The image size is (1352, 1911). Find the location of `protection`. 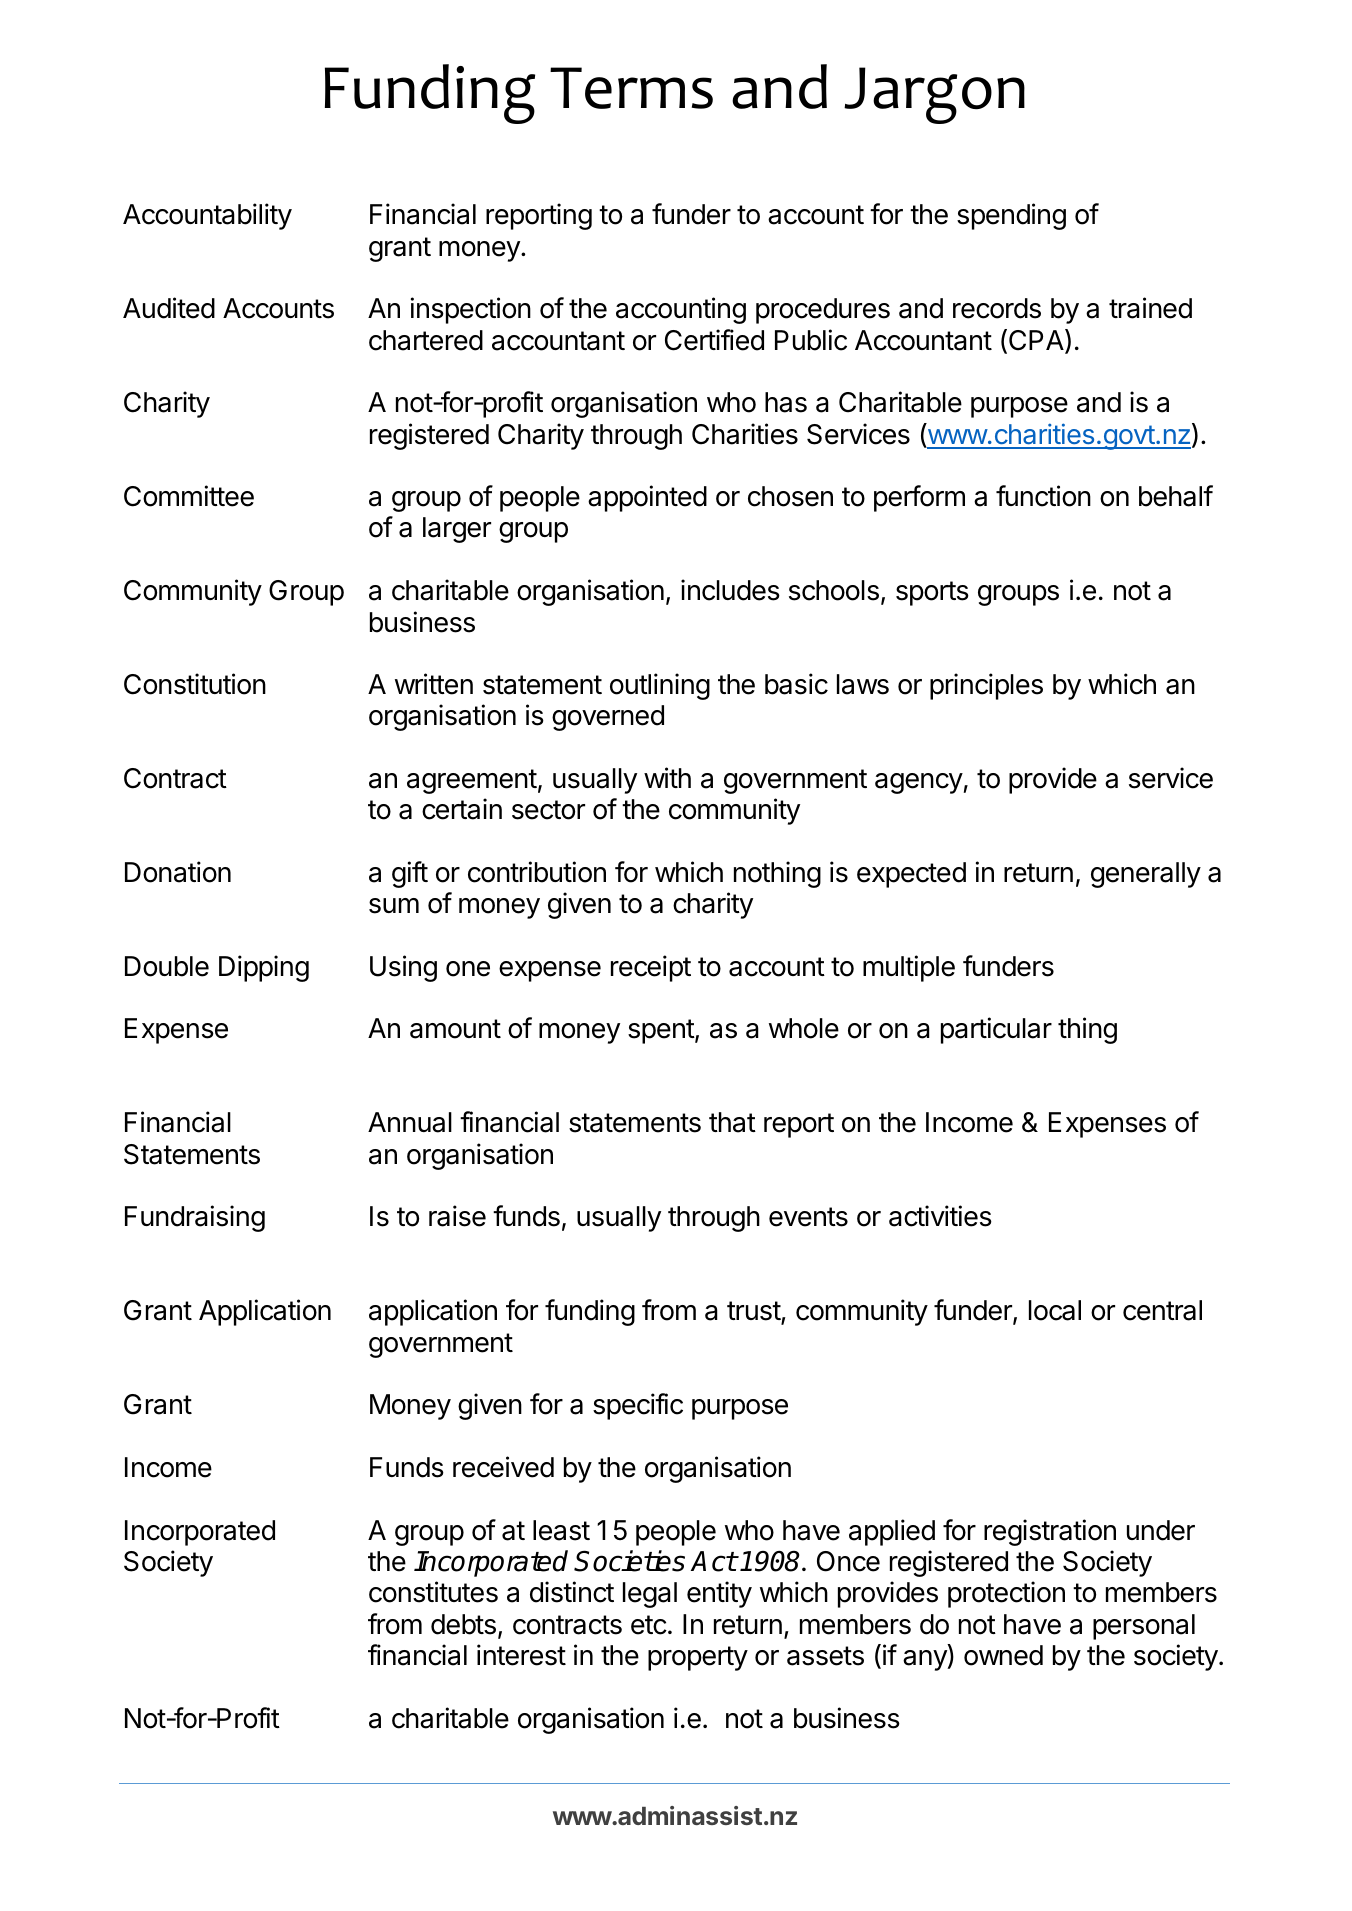

protection is located at coordinates (1006, 1594).
